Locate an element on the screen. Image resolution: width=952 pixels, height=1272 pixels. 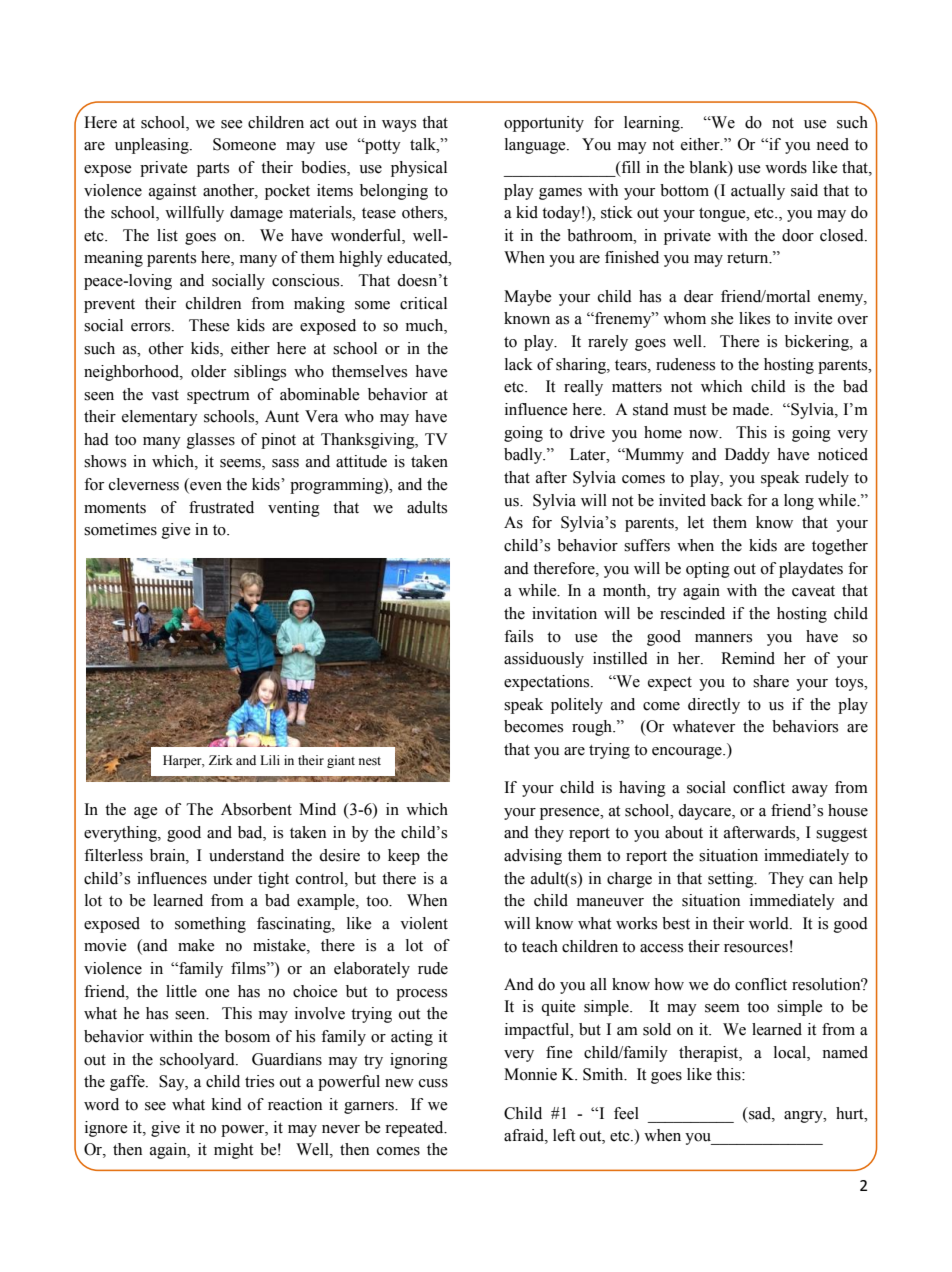
physical is located at coordinates (419, 169).
